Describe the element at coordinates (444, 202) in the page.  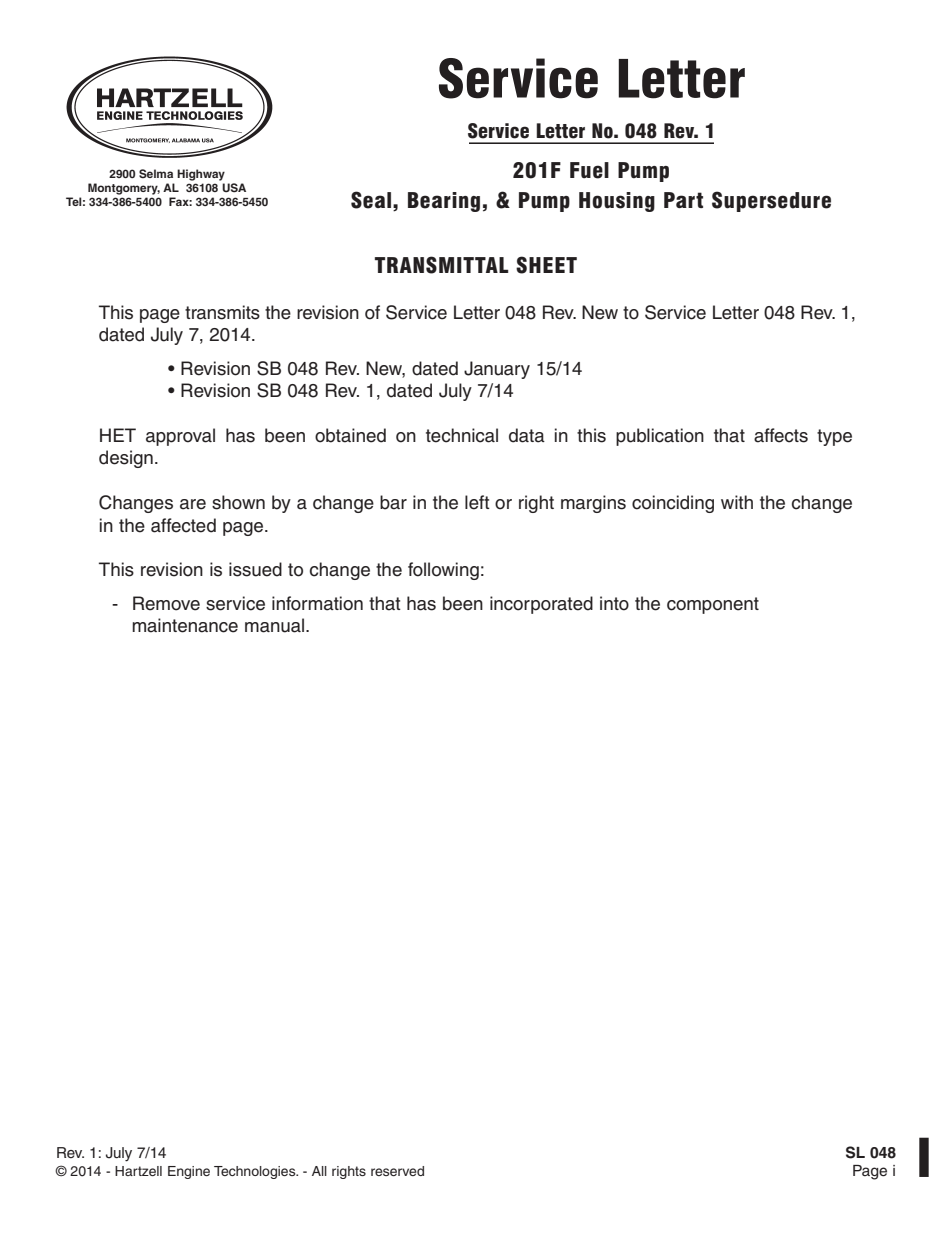
I see `Bearing` at that location.
